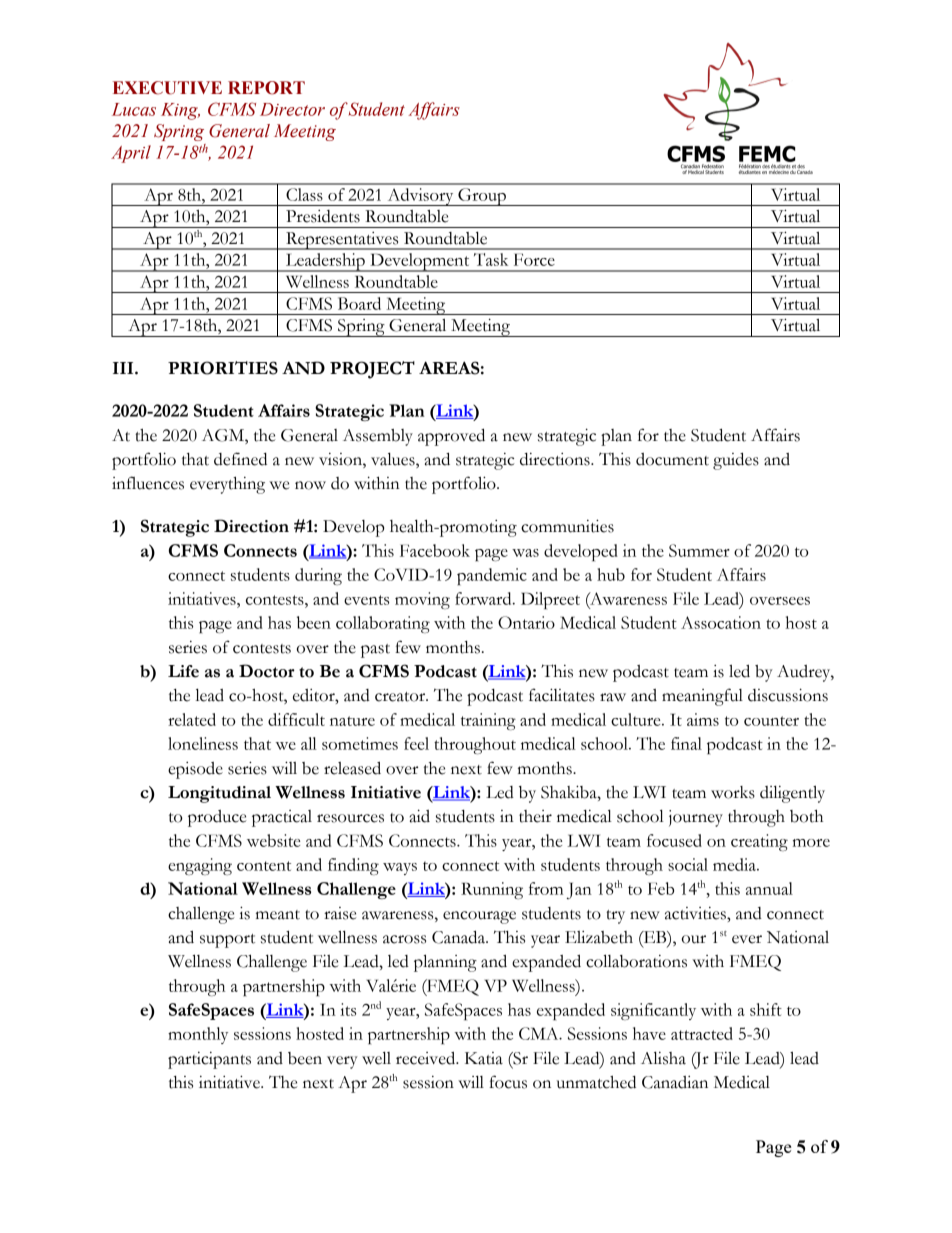  Describe the element at coordinates (534, 259) in the document. I see `Force` at that location.
